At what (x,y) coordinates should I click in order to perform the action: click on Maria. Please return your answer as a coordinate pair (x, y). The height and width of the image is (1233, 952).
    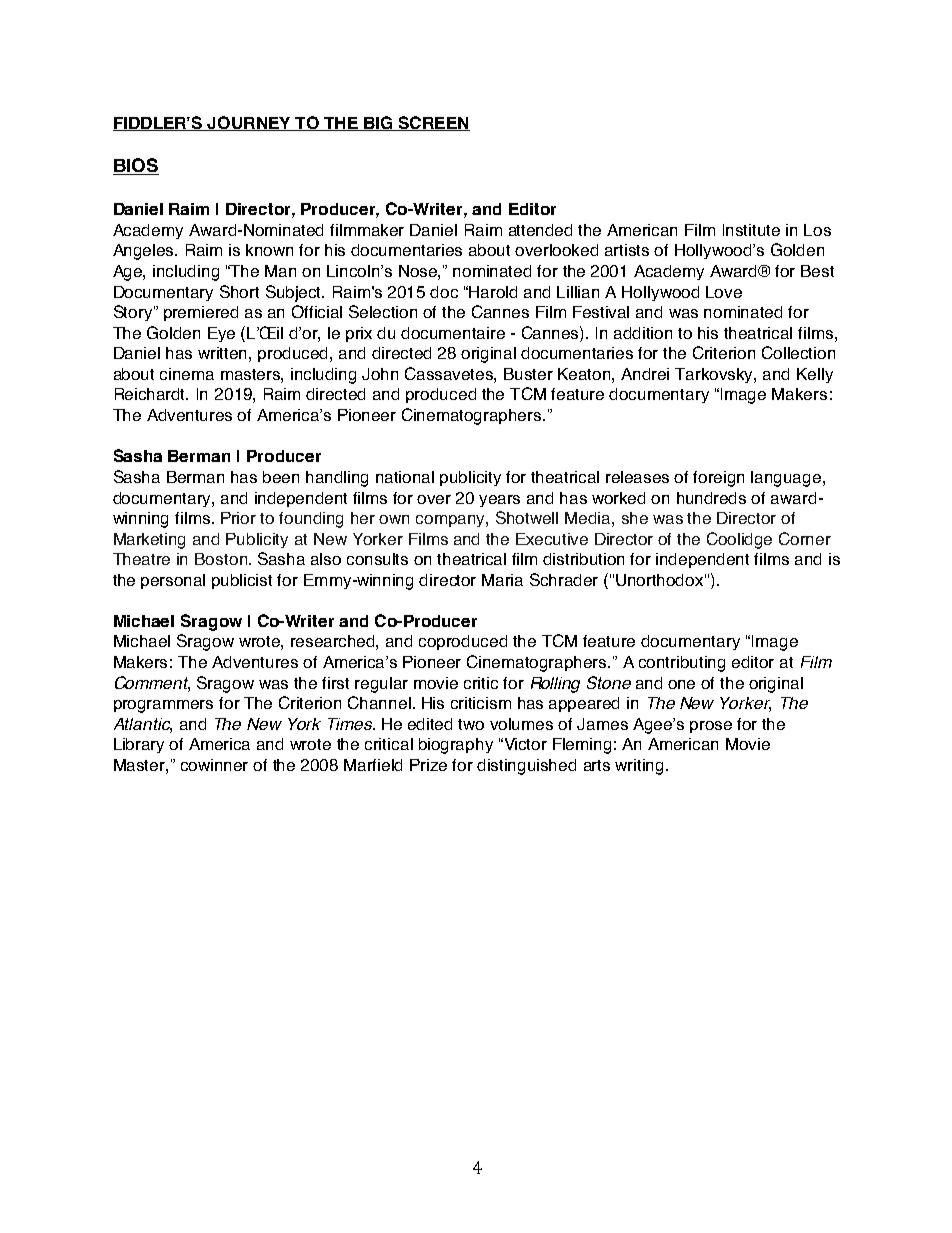
    Looking at the image, I should click on (502, 580).
